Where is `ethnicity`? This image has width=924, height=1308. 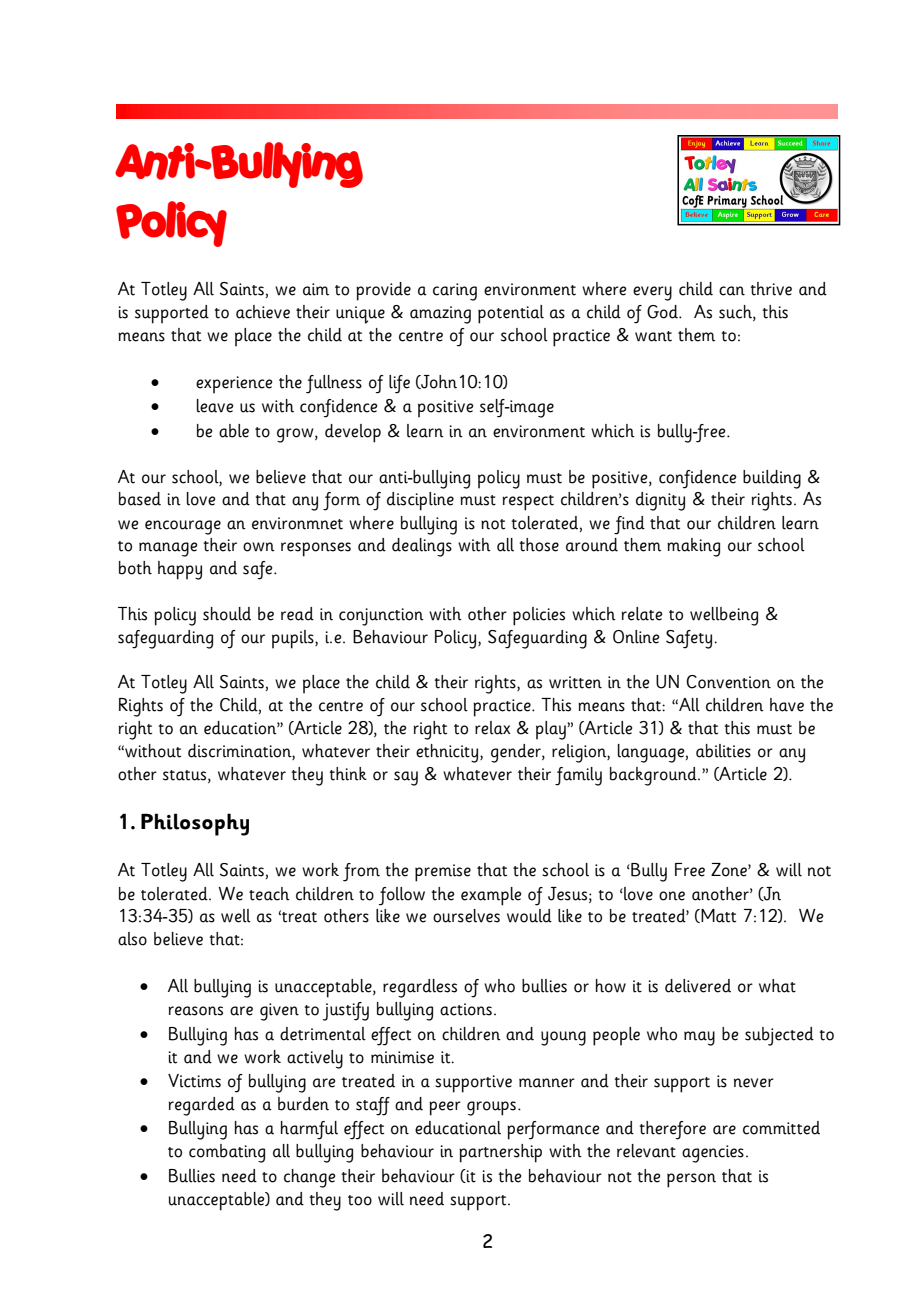 ethnicity is located at coordinates (448, 753).
